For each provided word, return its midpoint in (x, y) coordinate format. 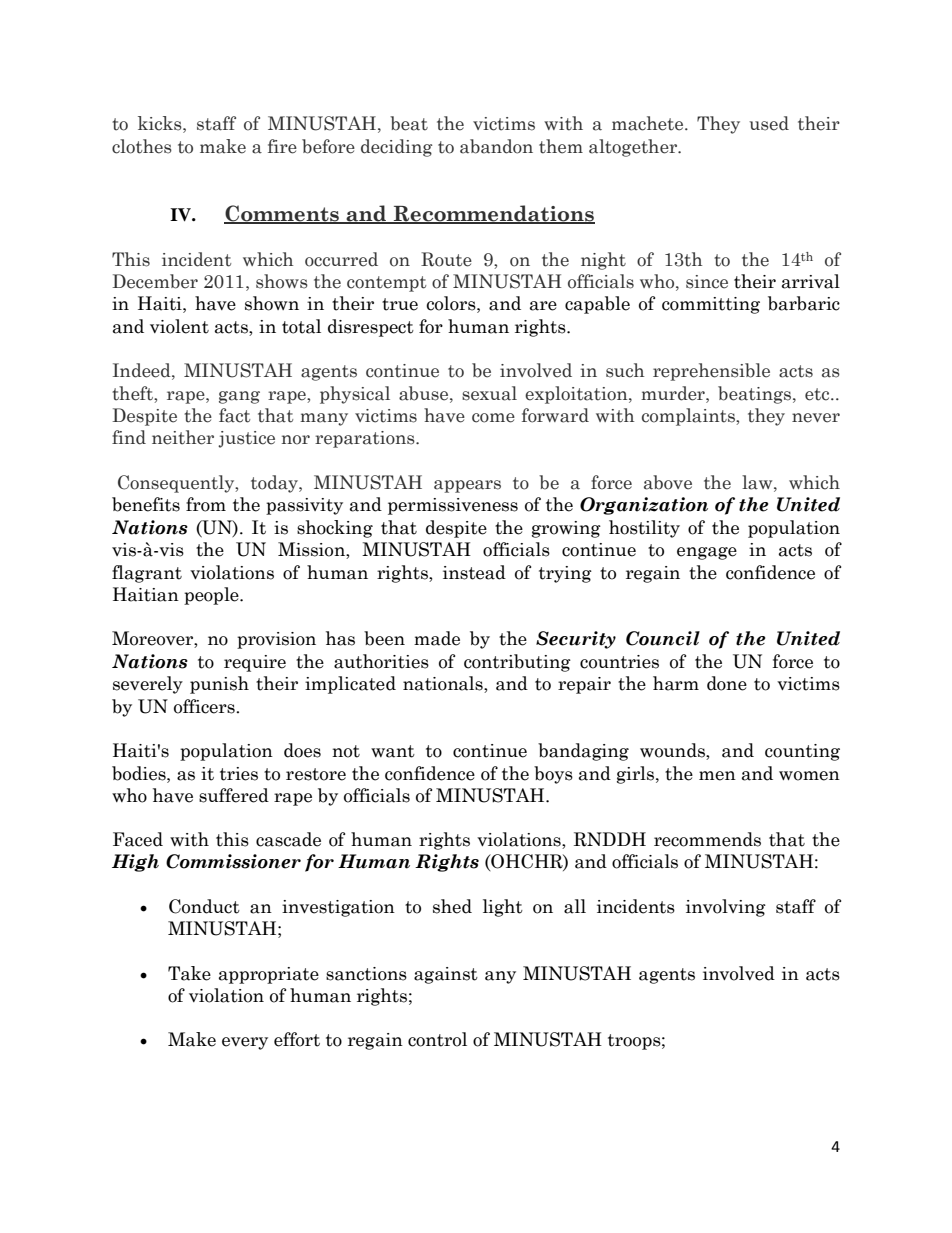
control (437, 1039)
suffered (234, 795)
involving (726, 908)
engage (707, 553)
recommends (707, 839)
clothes (142, 146)
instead (474, 572)
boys (553, 775)
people (212, 596)
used (769, 123)
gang (239, 397)
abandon (496, 146)
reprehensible (711, 372)
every (245, 1043)
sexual (489, 393)
